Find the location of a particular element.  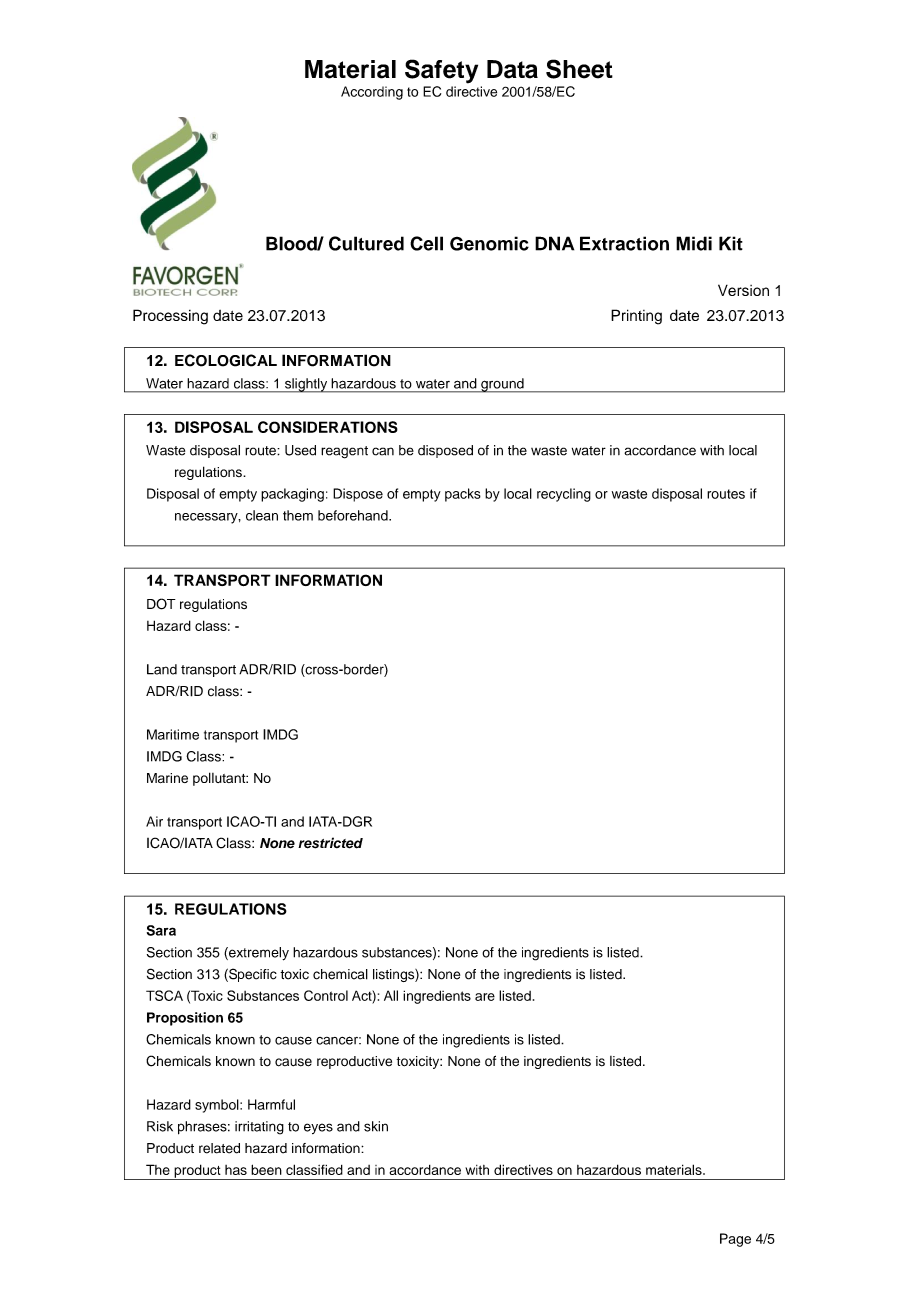

are is located at coordinates (485, 997).
